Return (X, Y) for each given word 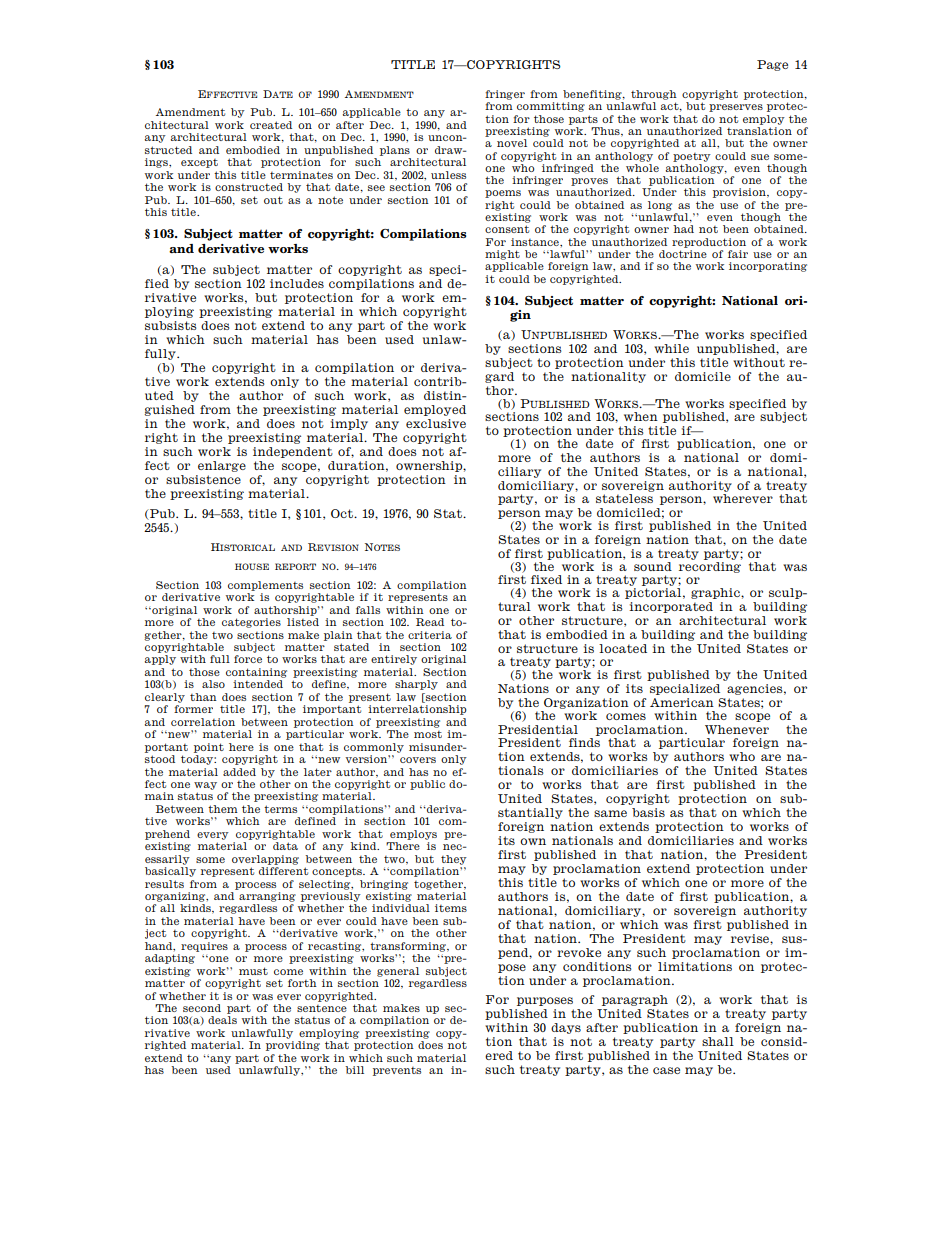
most (428, 734)
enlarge (222, 466)
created (271, 125)
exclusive (436, 423)
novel (512, 143)
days (566, 1028)
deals (222, 1020)
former (193, 709)
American (682, 702)
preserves (736, 108)
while (671, 348)
